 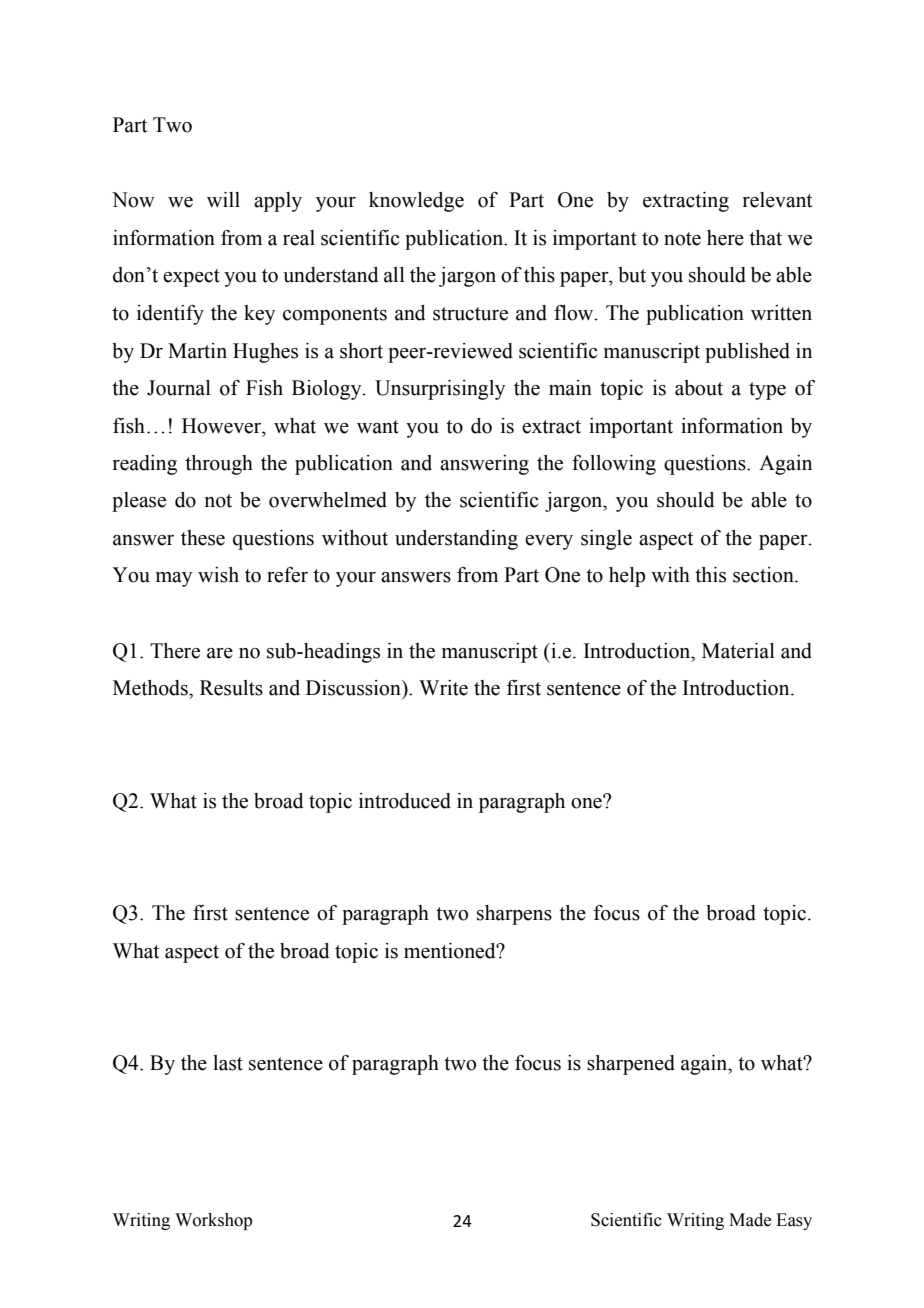 I want to click on will, so click(x=223, y=199).
